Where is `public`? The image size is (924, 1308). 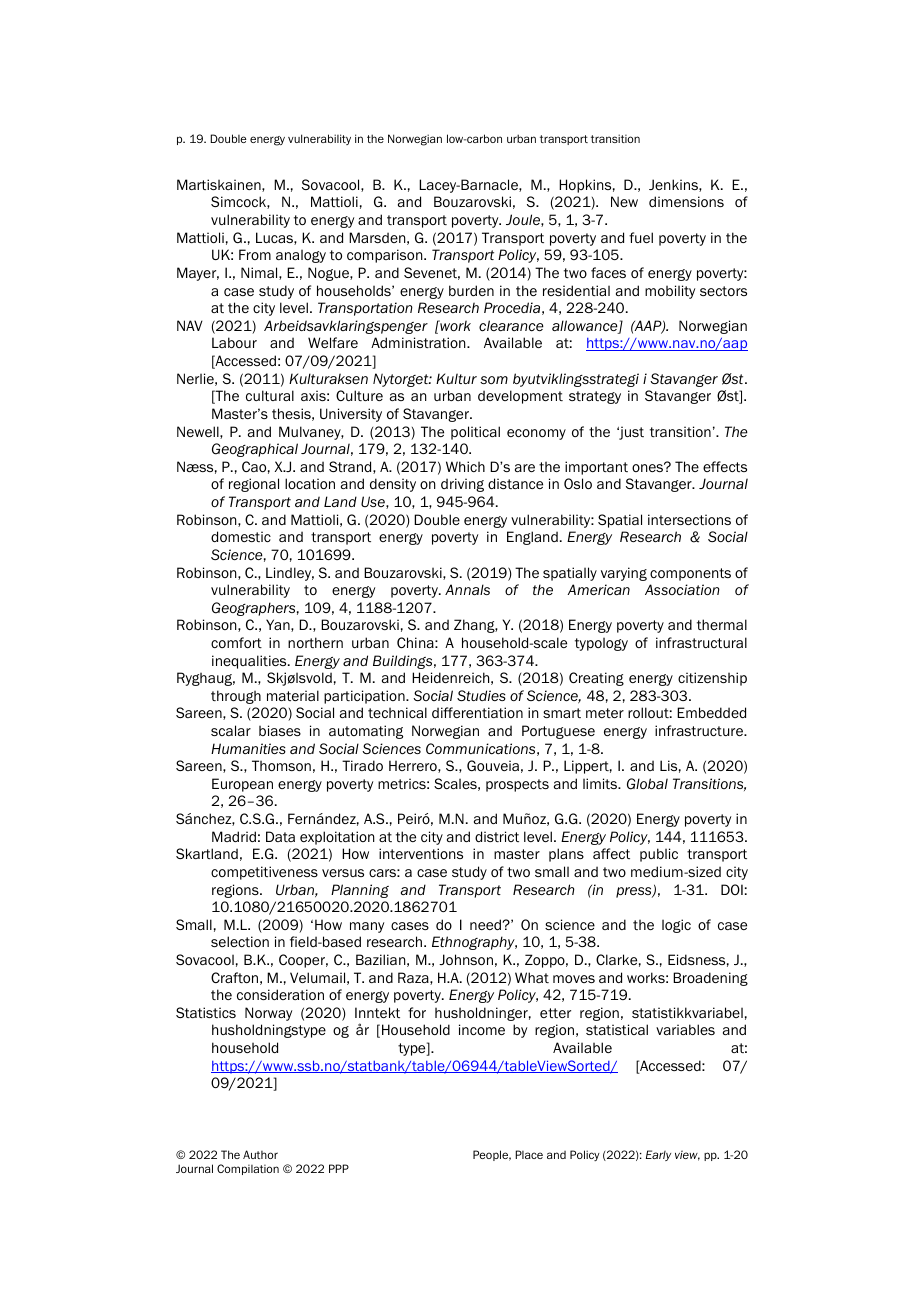
public is located at coordinates (659, 855).
